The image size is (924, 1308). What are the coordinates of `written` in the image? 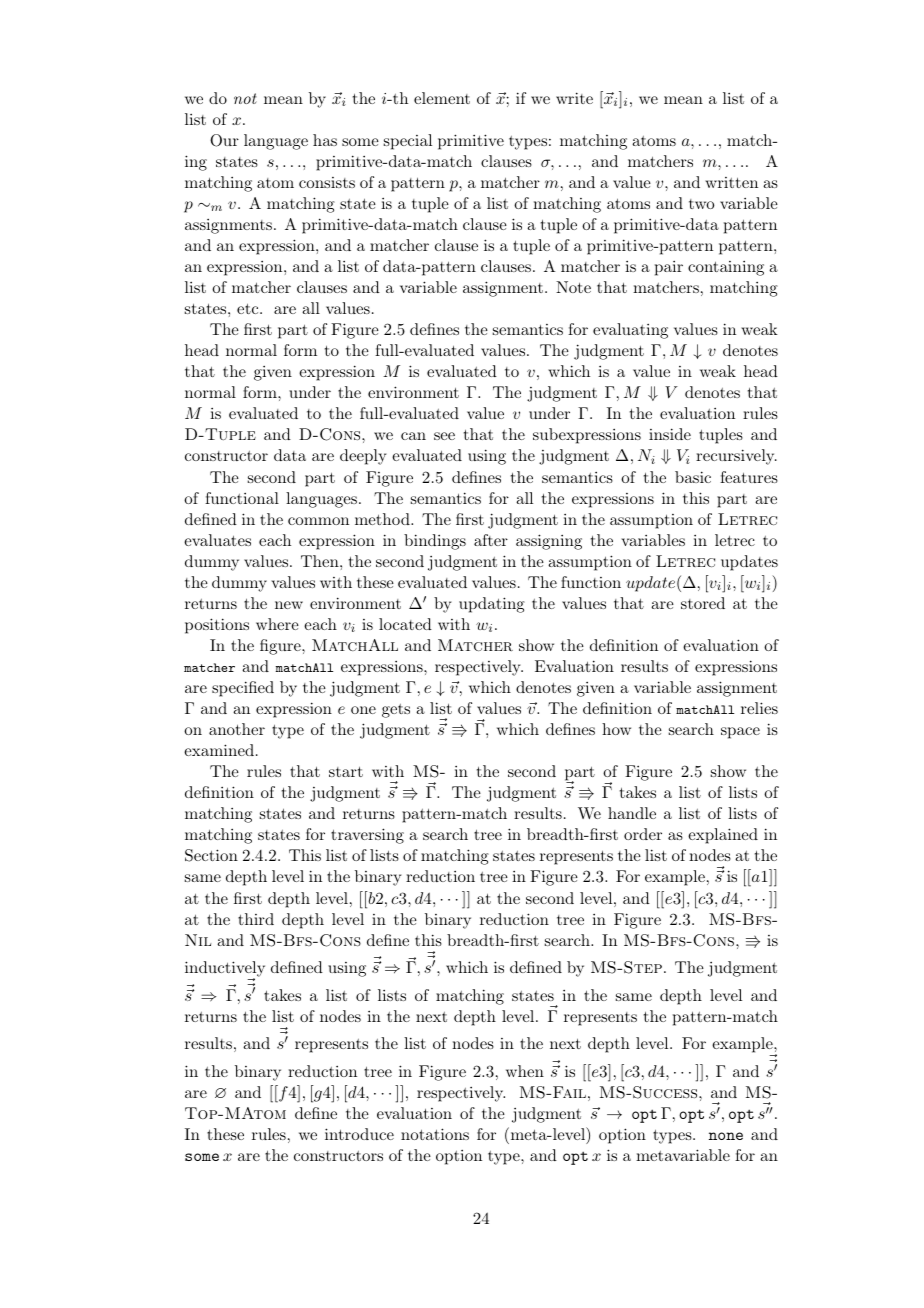 It's located at (731, 182).
